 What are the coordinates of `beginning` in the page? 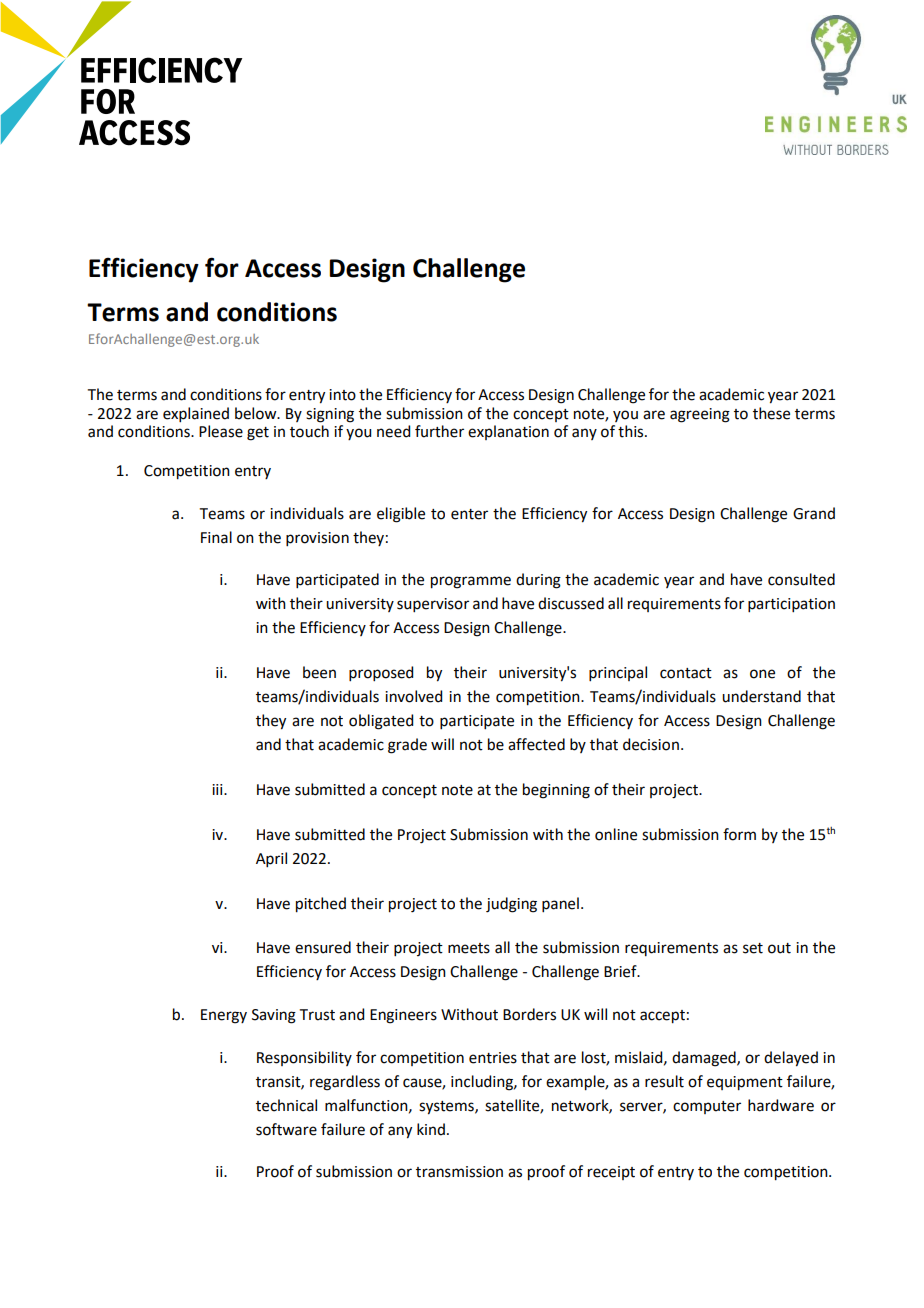 It's located at (556, 791).
